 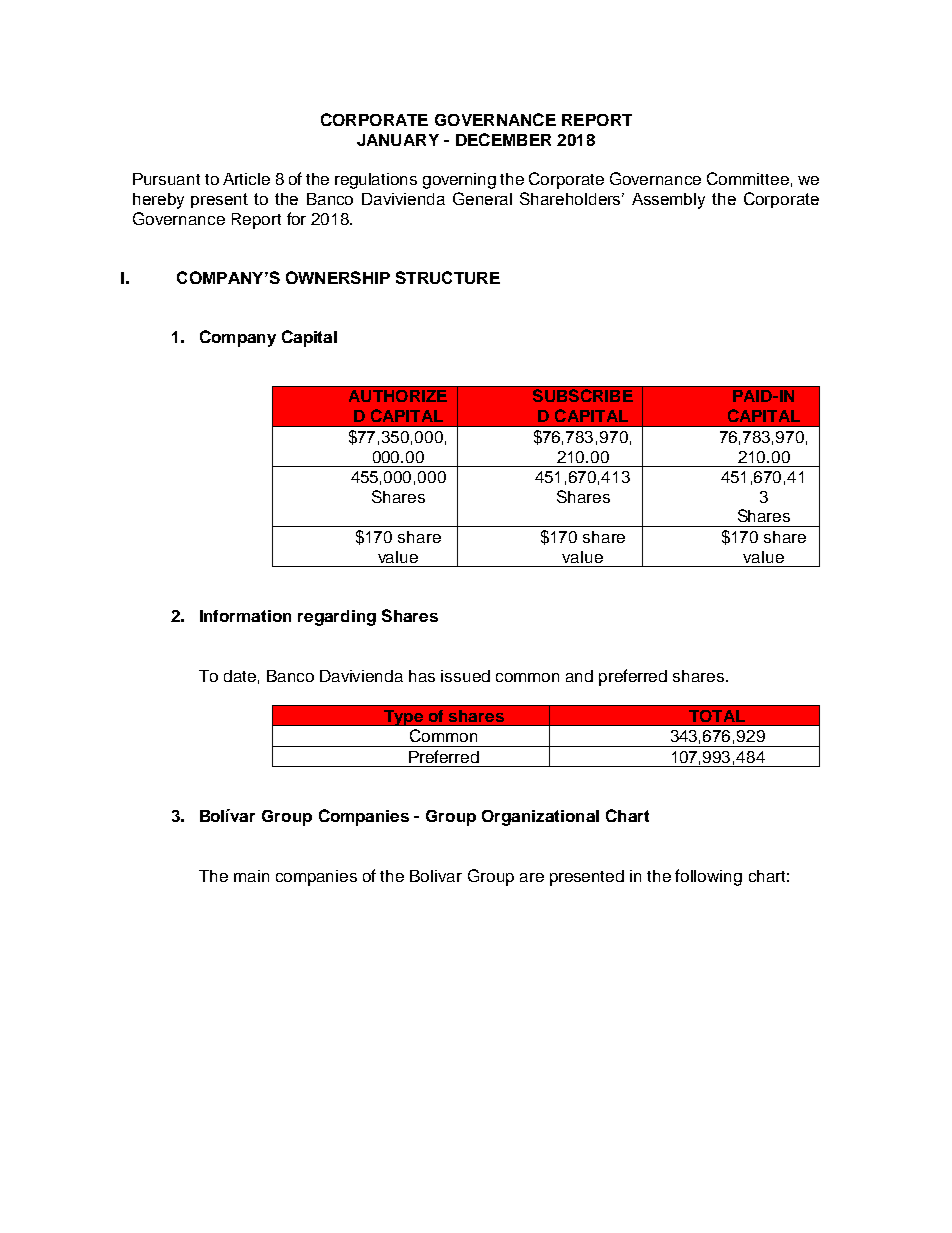 I want to click on following, so click(x=708, y=877).
